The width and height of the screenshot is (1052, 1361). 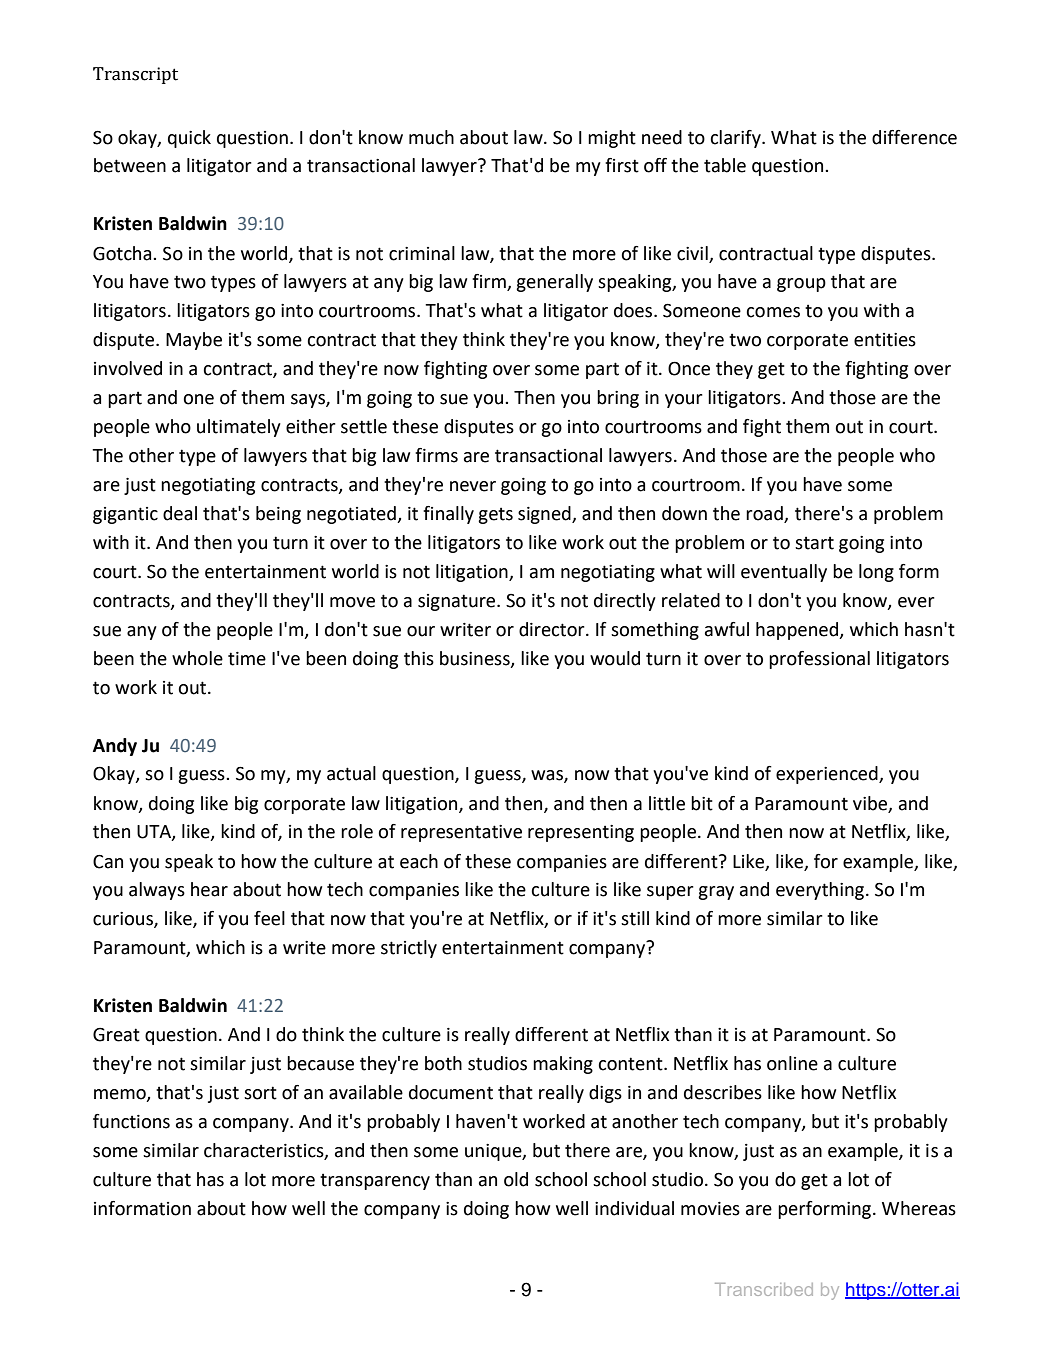 I want to click on entities, so click(x=885, y=340).
